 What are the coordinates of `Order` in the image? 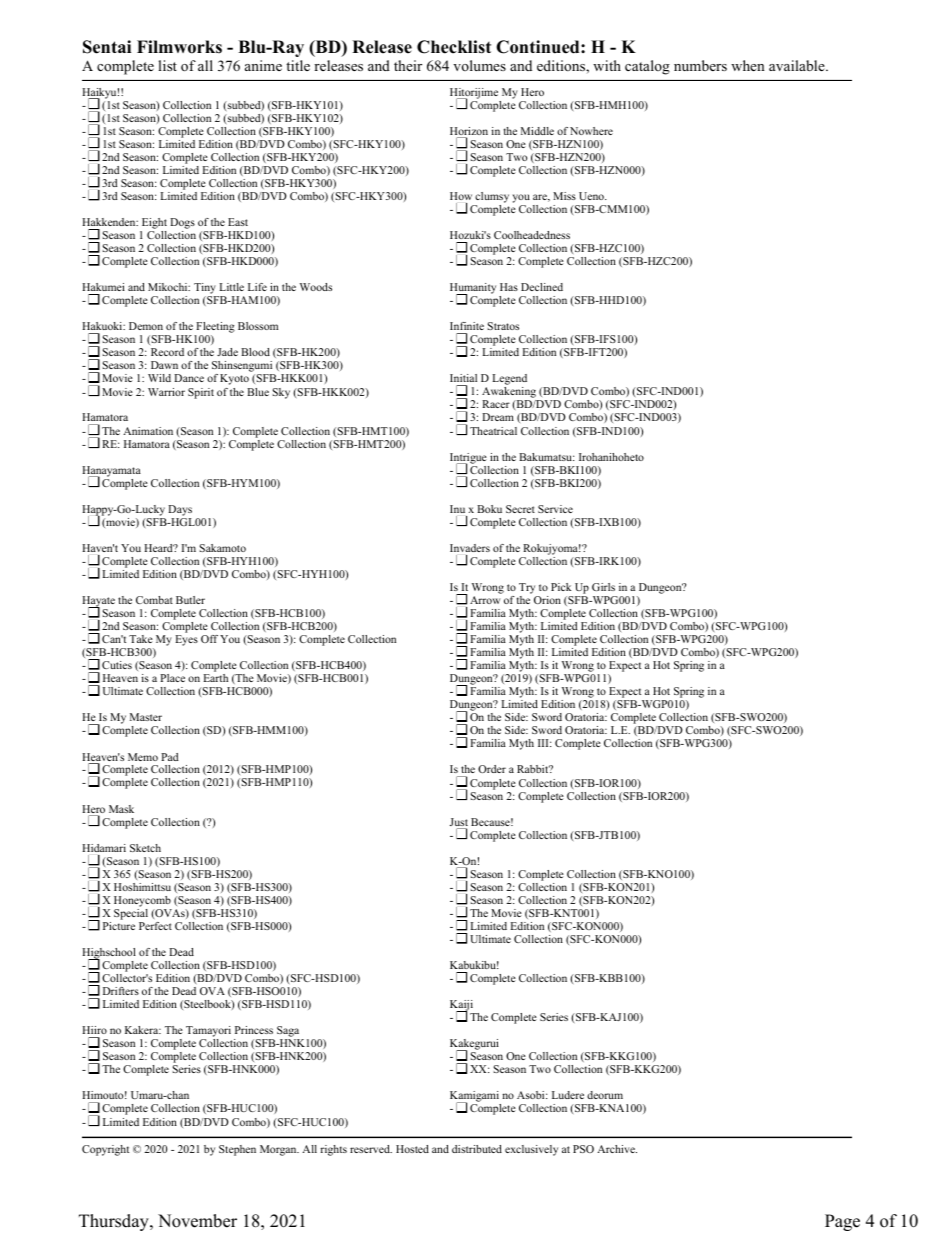 It's located at (492, 769).
